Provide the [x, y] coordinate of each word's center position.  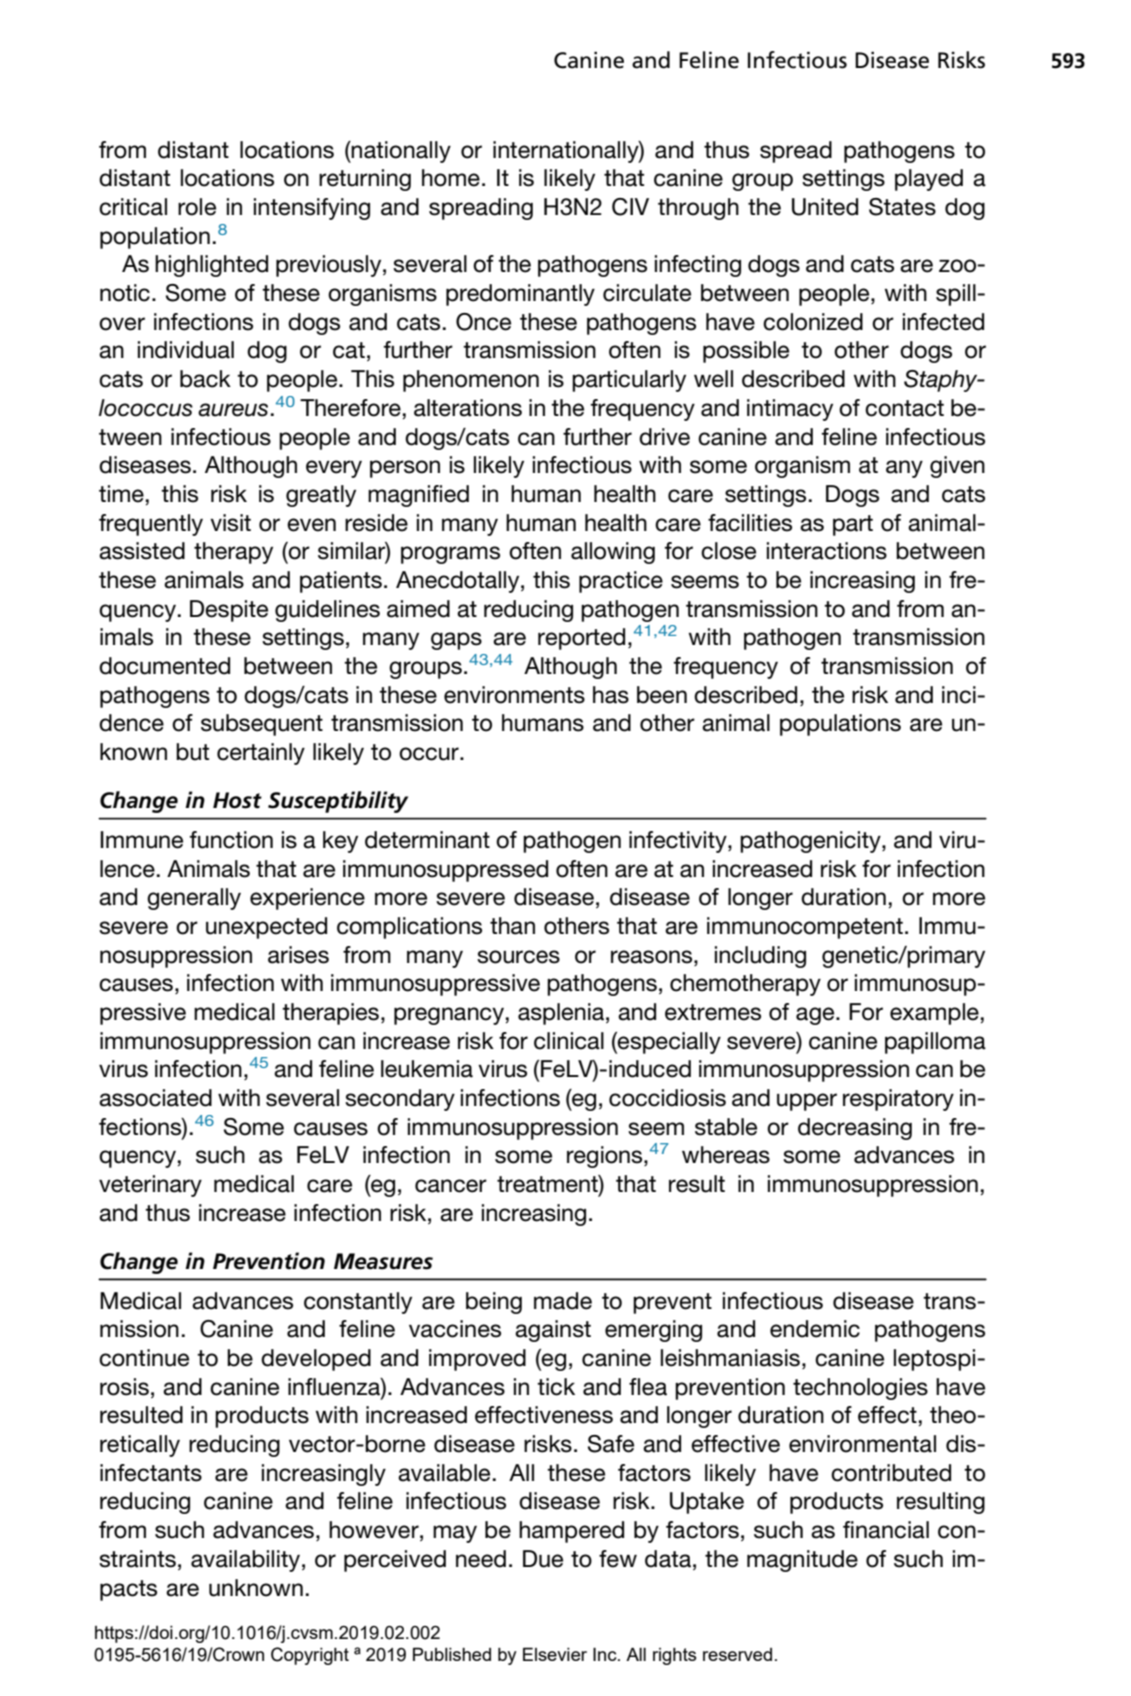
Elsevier [555, 1654]
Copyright [310, 1656]
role [197, 207]
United [825, 207]
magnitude [802, 1561]
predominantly [520, 295]
